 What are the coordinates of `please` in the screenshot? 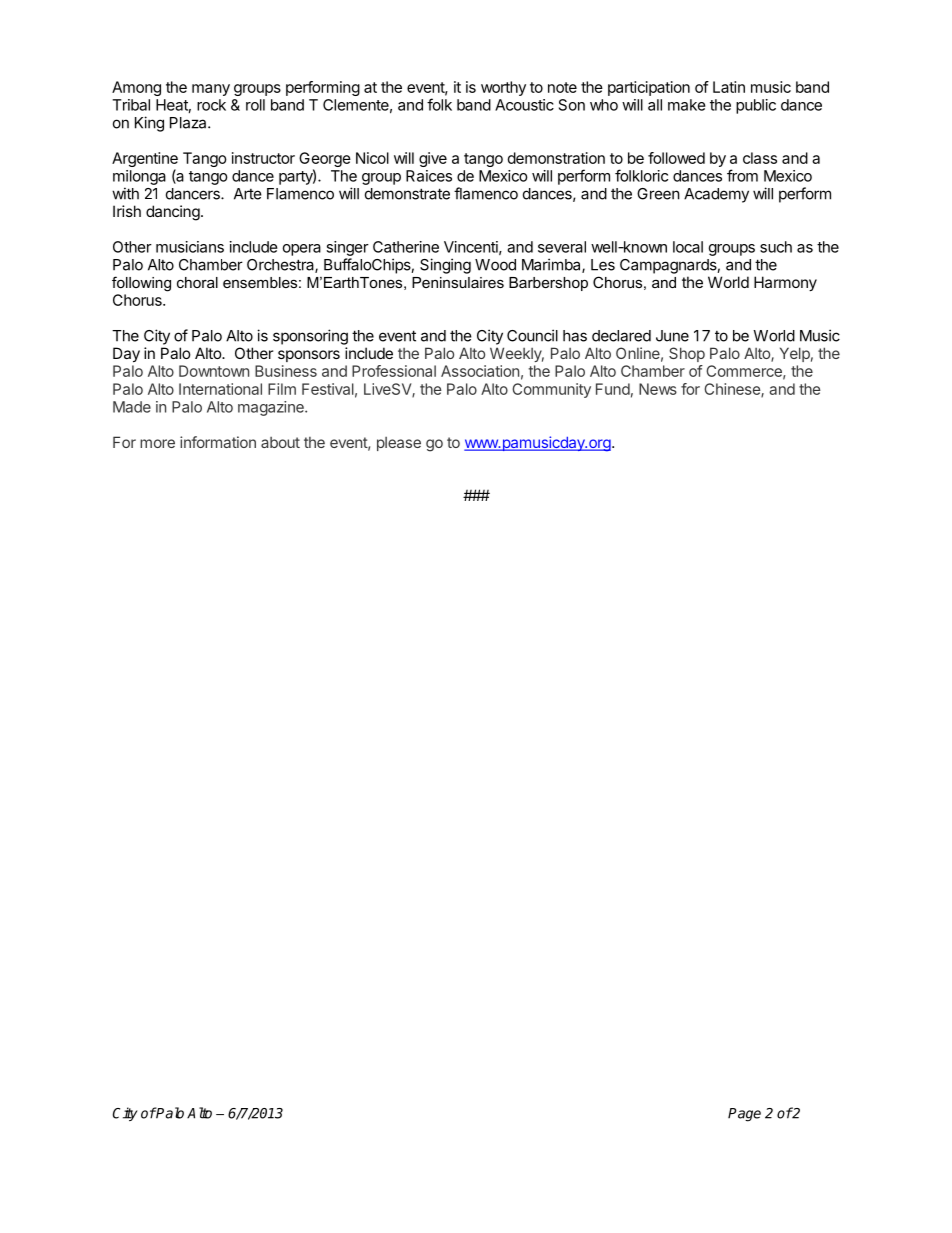 It's located at (399, 444).
